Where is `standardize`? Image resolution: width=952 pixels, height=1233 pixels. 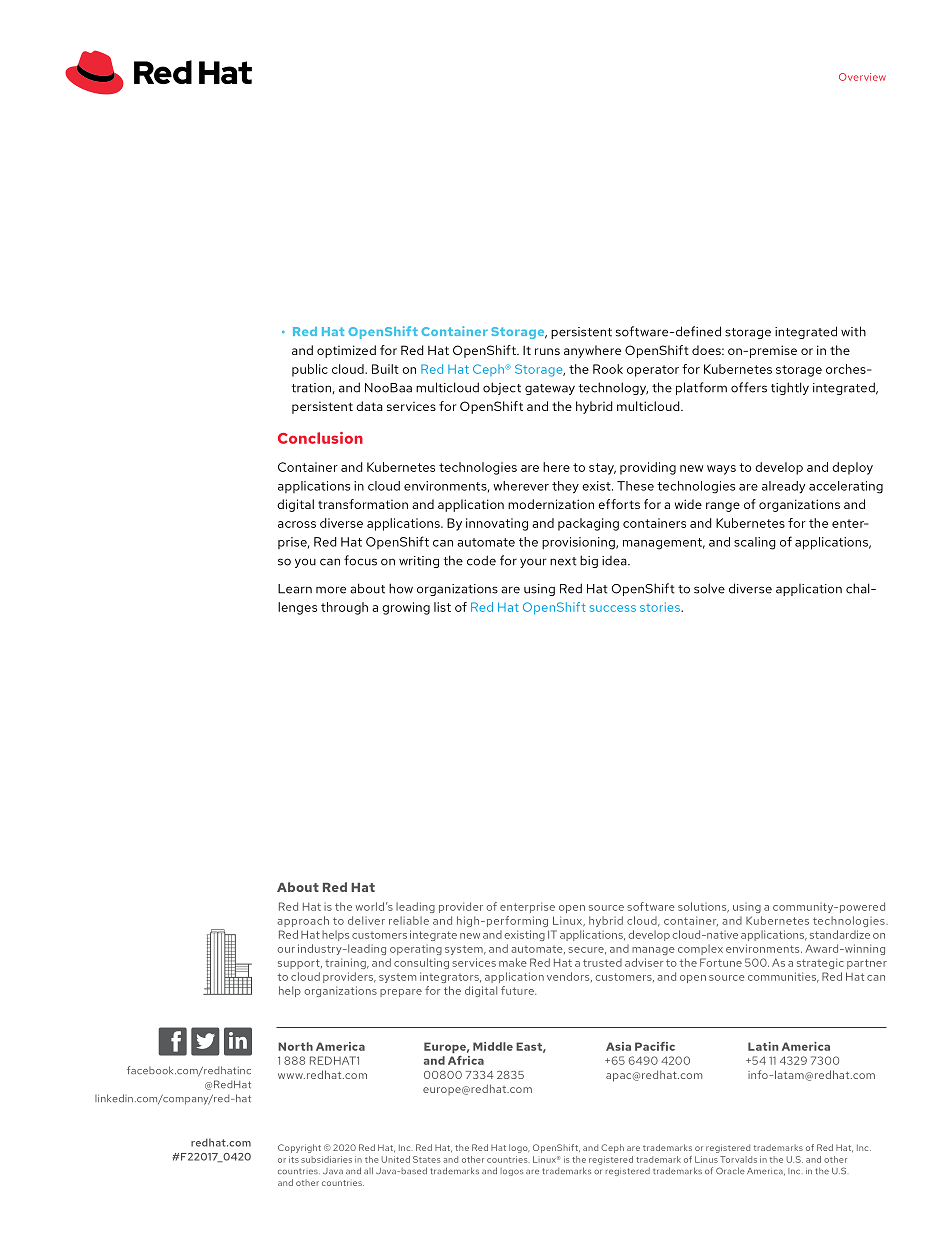 standardize is located at coordinates (840, 934).
